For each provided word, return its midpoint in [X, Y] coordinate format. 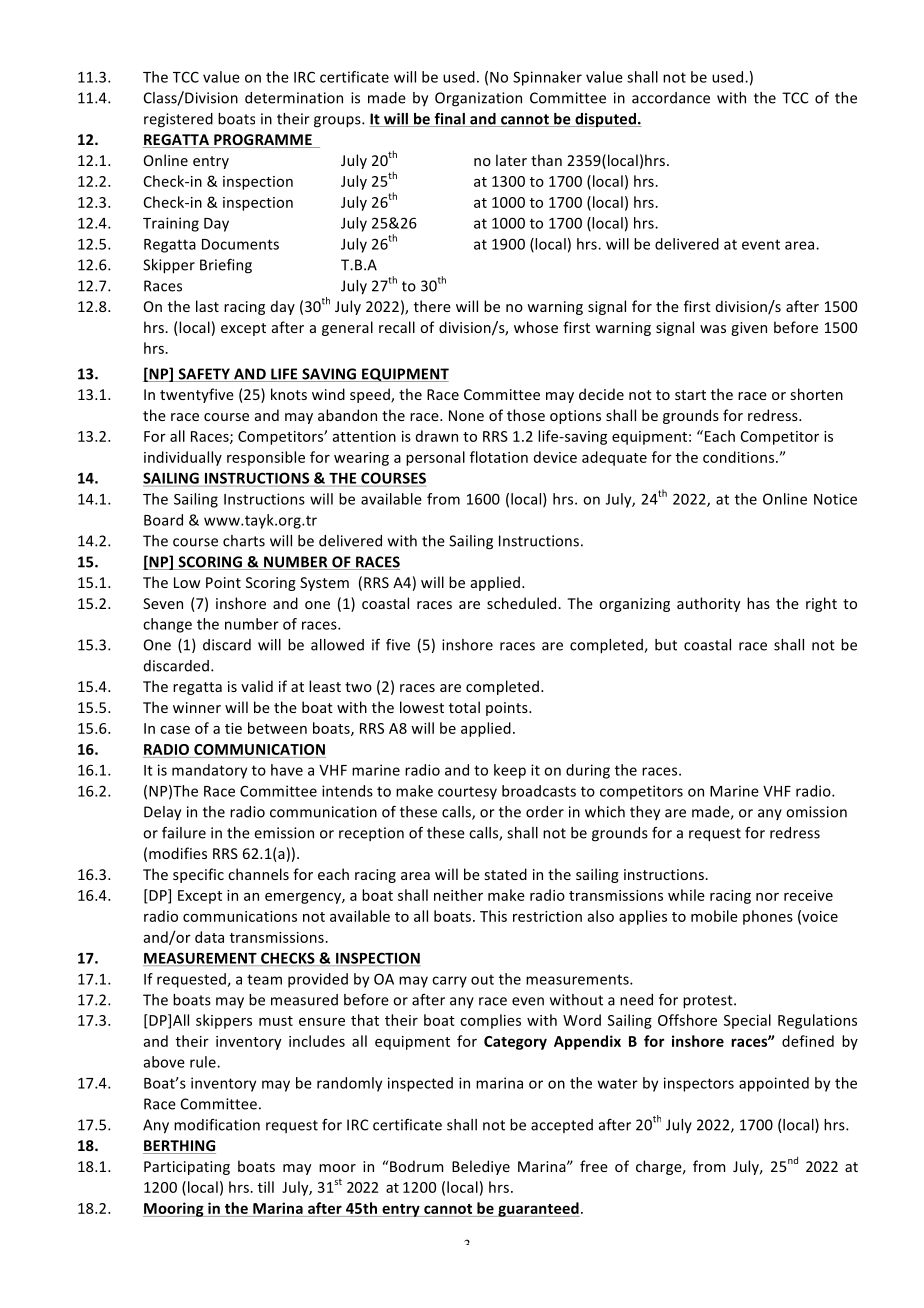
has [758, 603]
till [265, 1187]
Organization [478, 99]
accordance [671, 98]
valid [257, 686]
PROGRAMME [263, 141]
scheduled [523, 603]
